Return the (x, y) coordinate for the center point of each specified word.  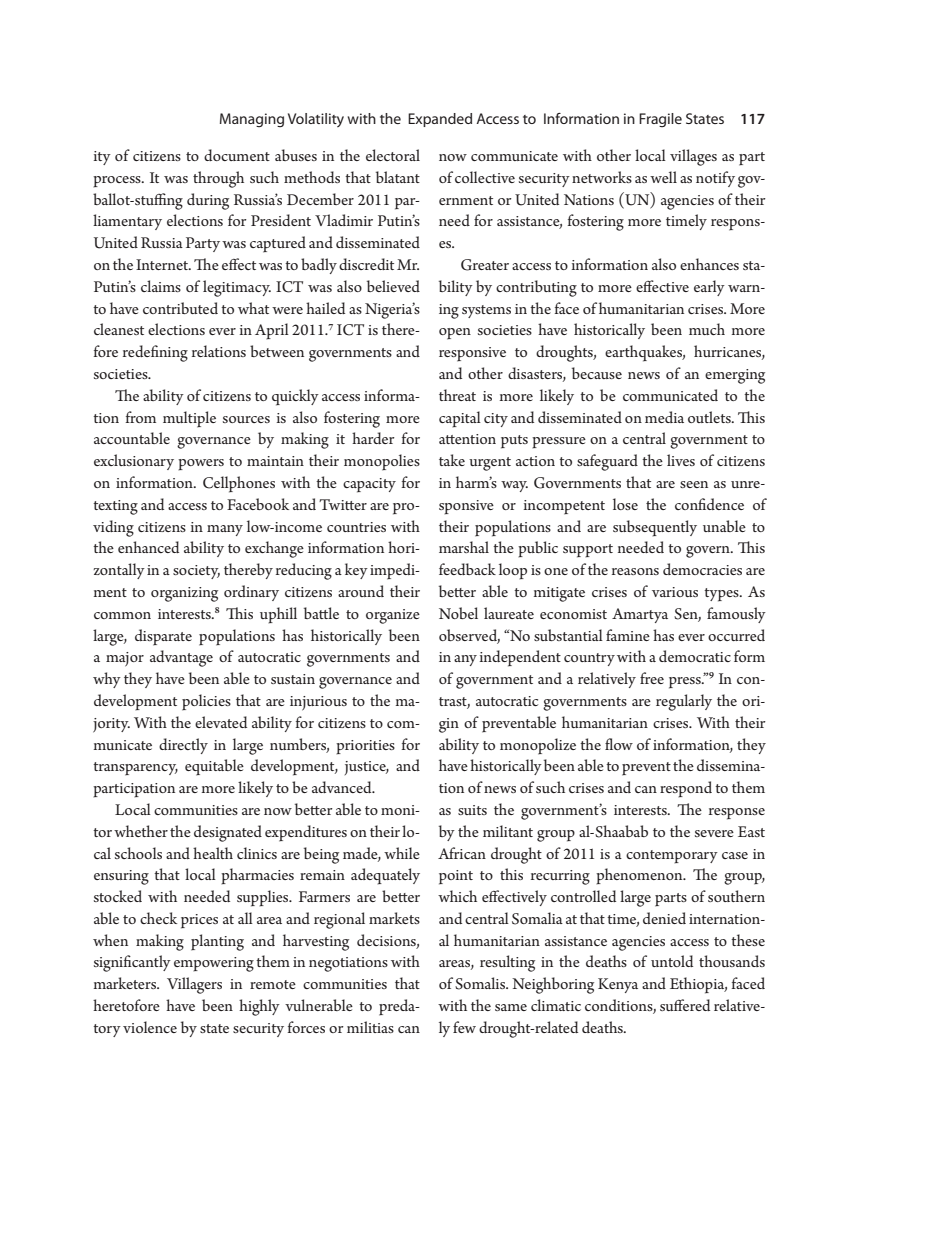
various (675, 592)
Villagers (194, 985)
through (218, 179)
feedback (467, 569)
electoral (393, 155)
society (196, 572)
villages (693, 157)
